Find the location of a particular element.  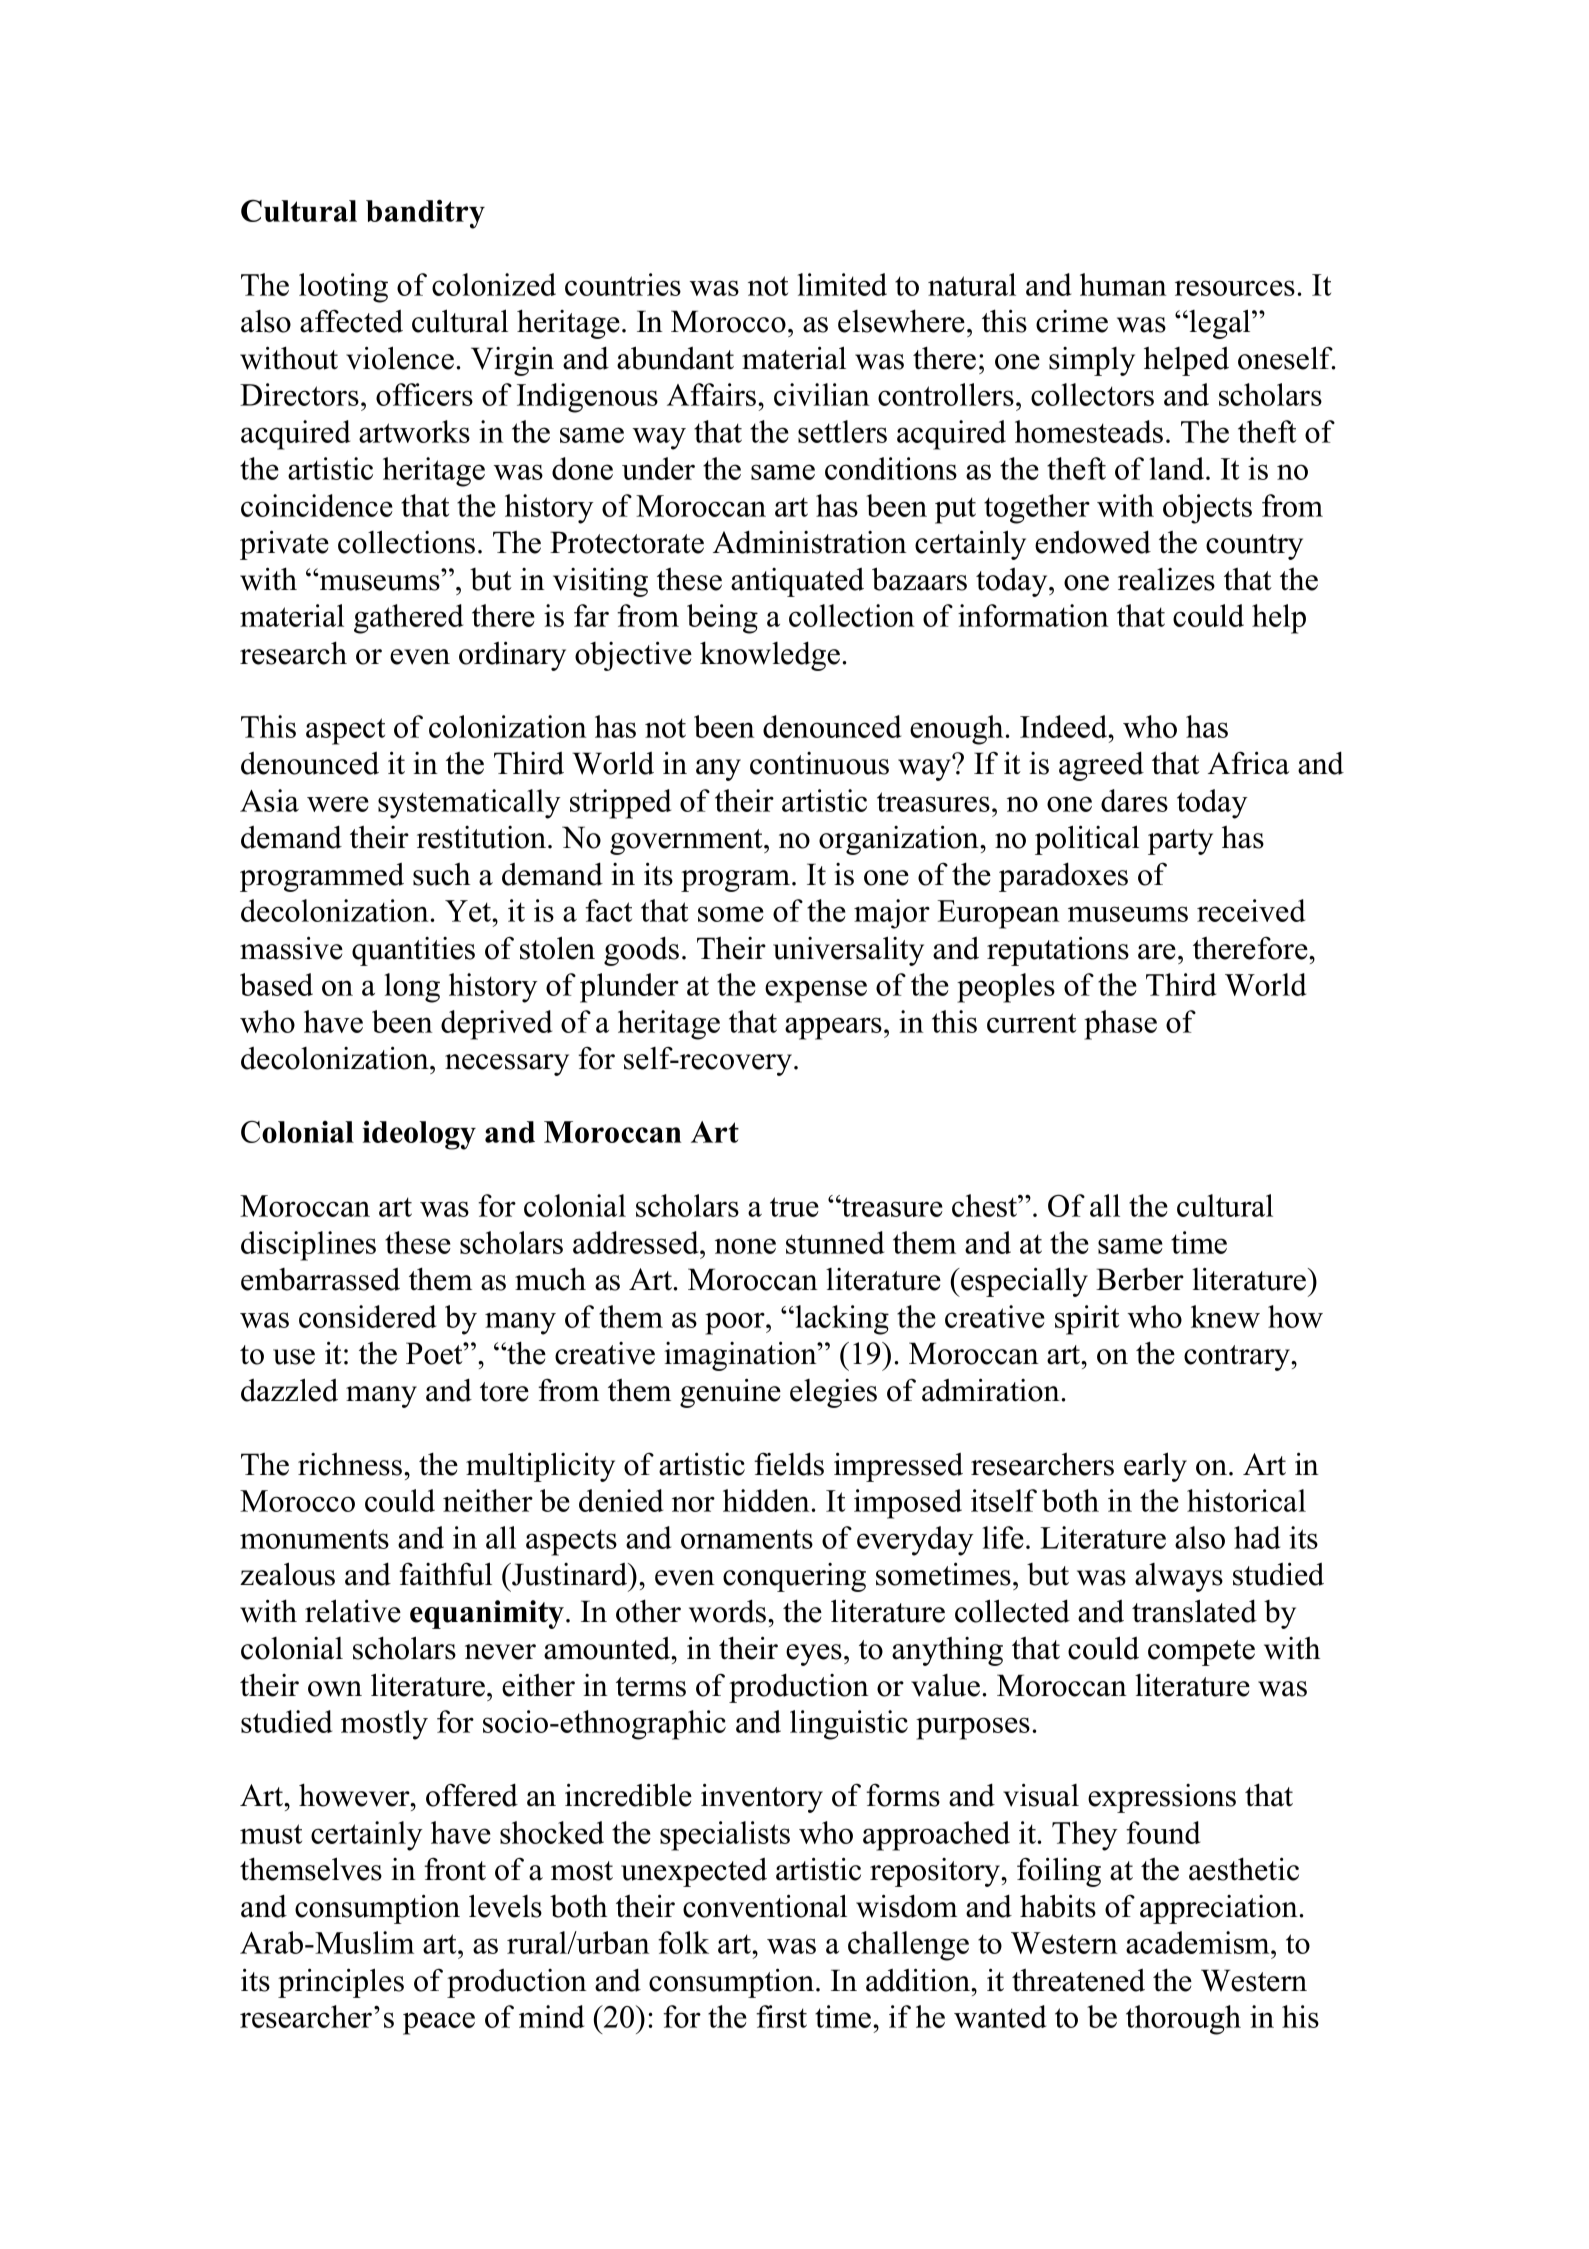

genuine is located at coordinates (730, 1393).
